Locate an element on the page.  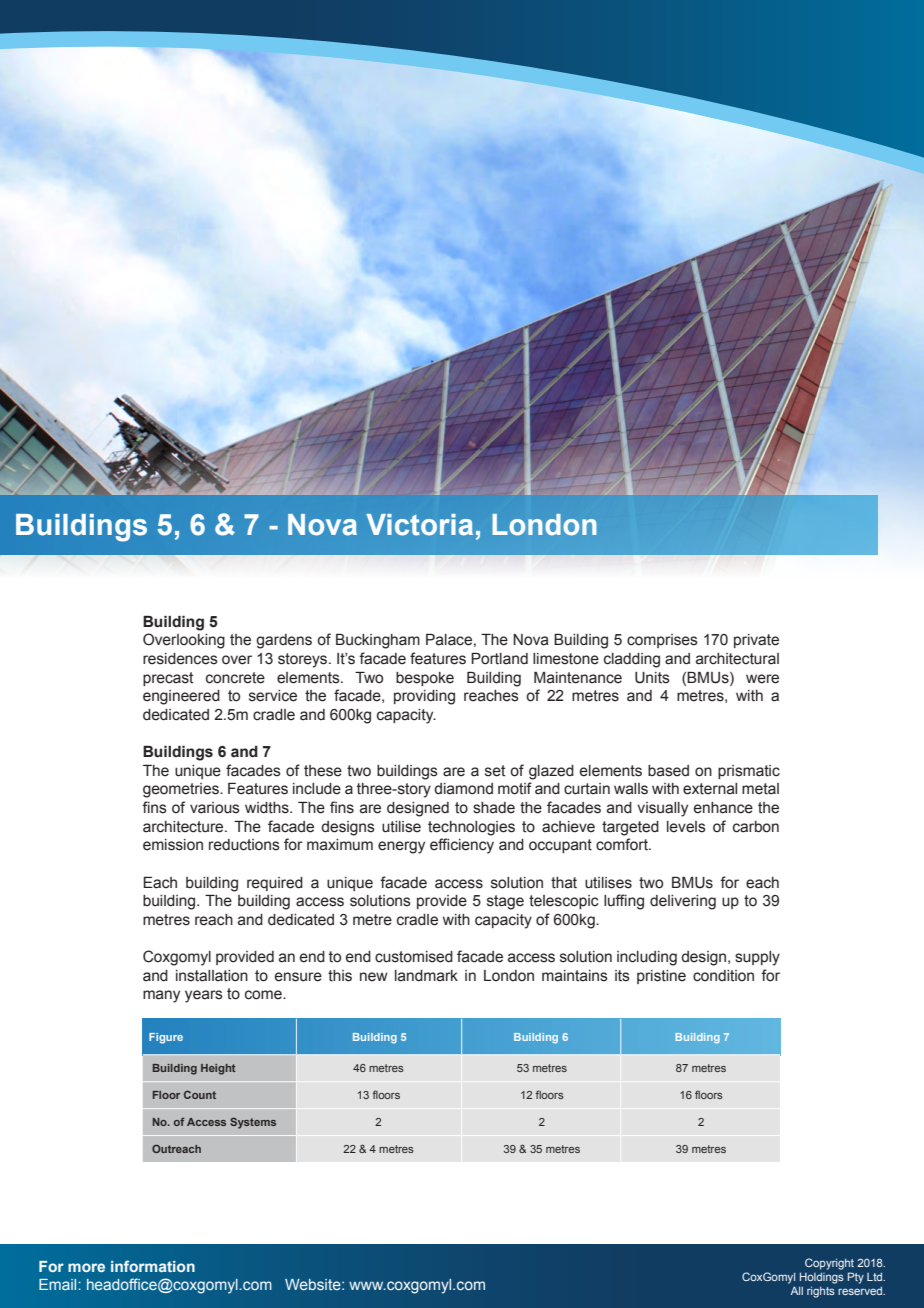
condition is located at coordinates (723, 976).
